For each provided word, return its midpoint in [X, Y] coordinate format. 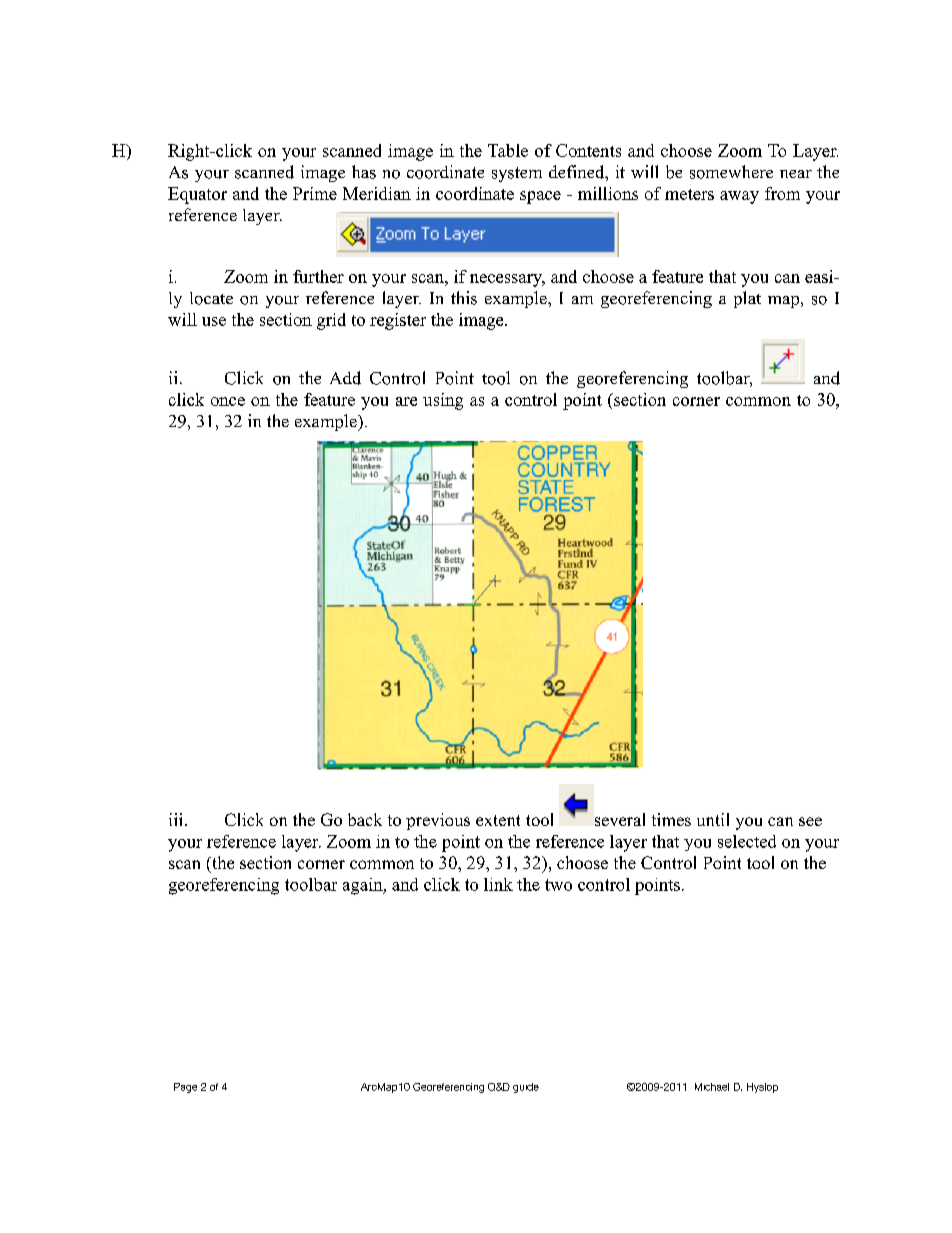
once [228, 401]
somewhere [731, 172]
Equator [197, 195]
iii [177, 819]
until [713, 819]
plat [747, 299]
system [517, 174]
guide [526, 1088]
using [443, 401]
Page [185, 1088]
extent [498, 820]
